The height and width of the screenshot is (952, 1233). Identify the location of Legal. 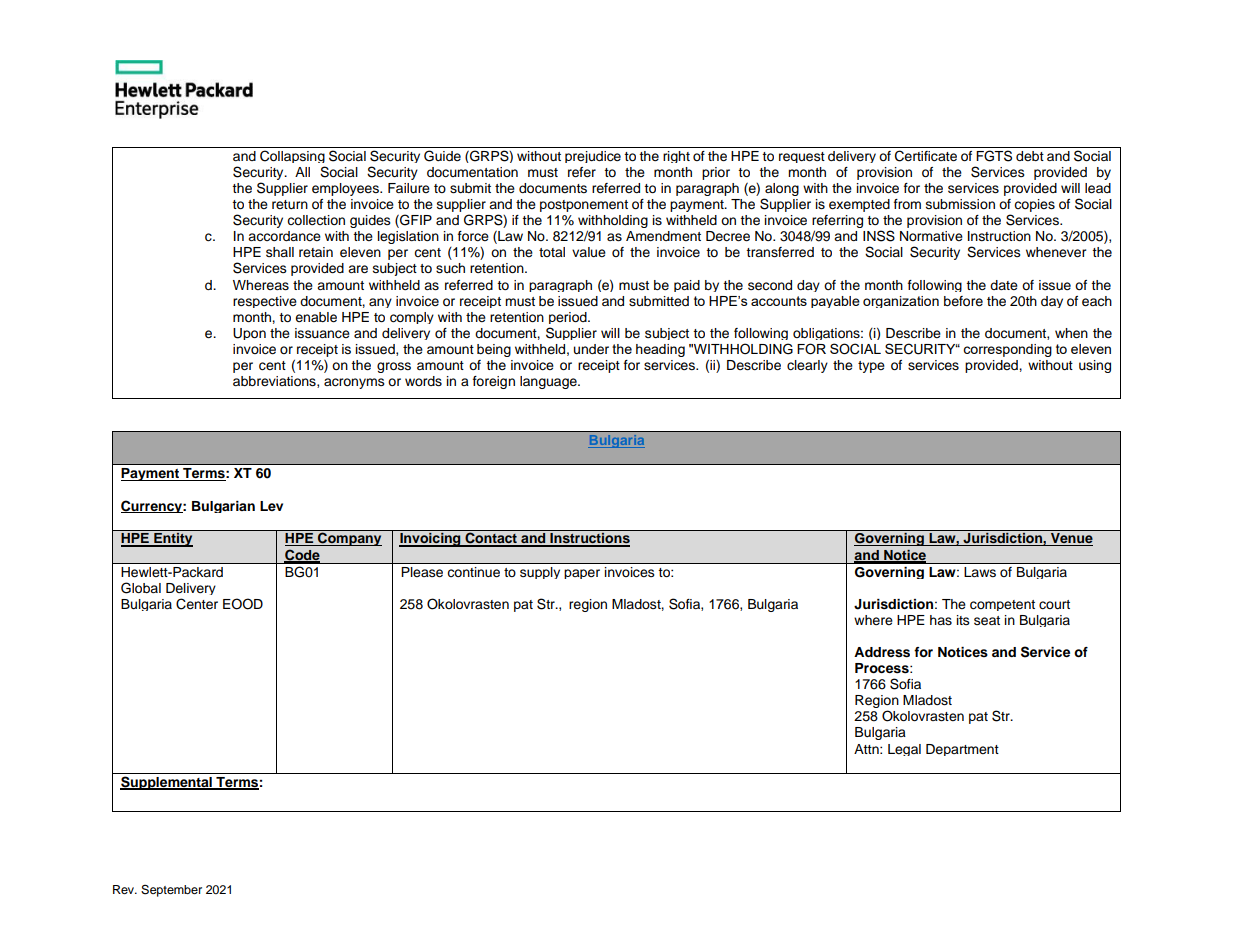
(904, 750).
